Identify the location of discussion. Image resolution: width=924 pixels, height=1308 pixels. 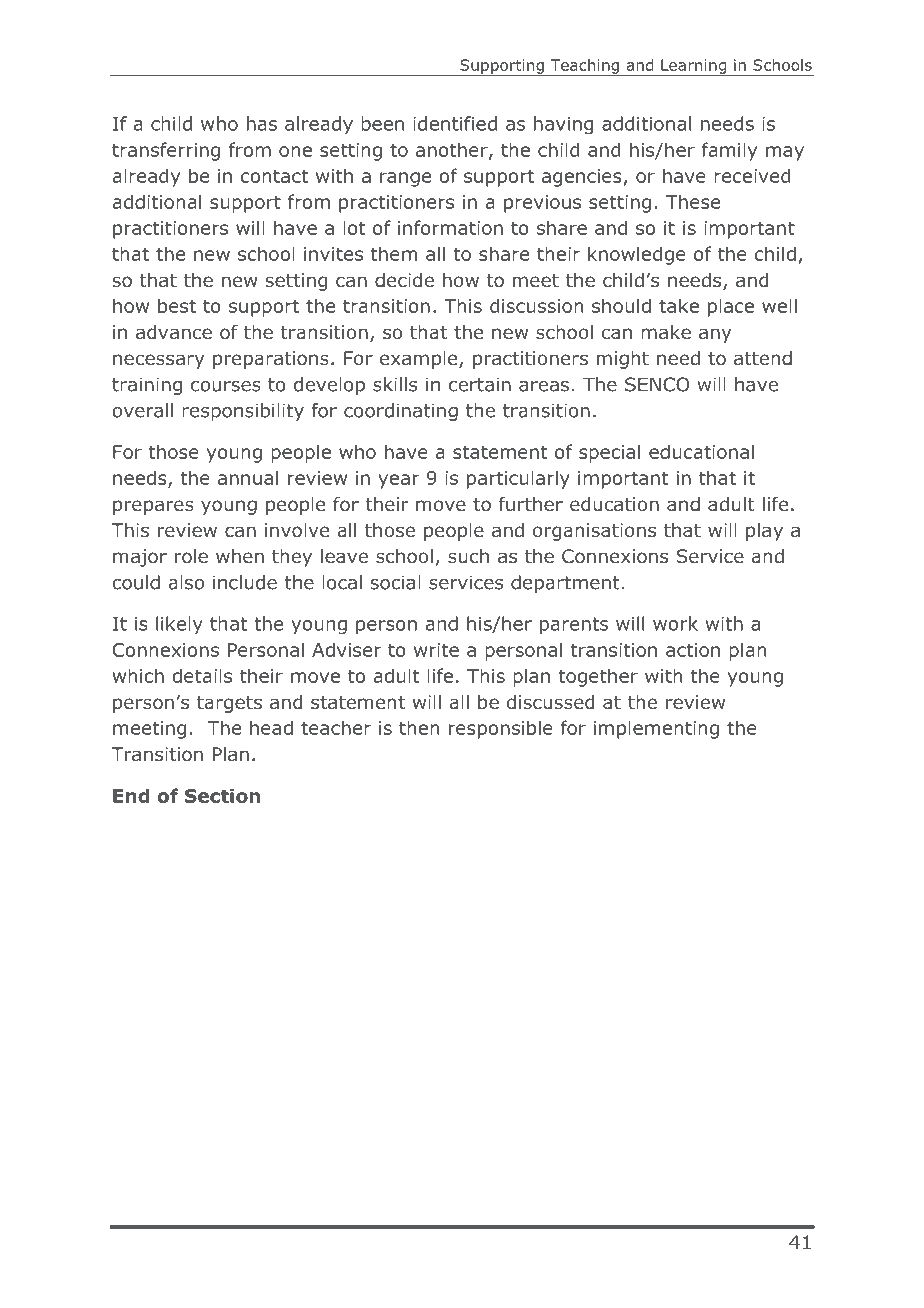
(536, 305).
